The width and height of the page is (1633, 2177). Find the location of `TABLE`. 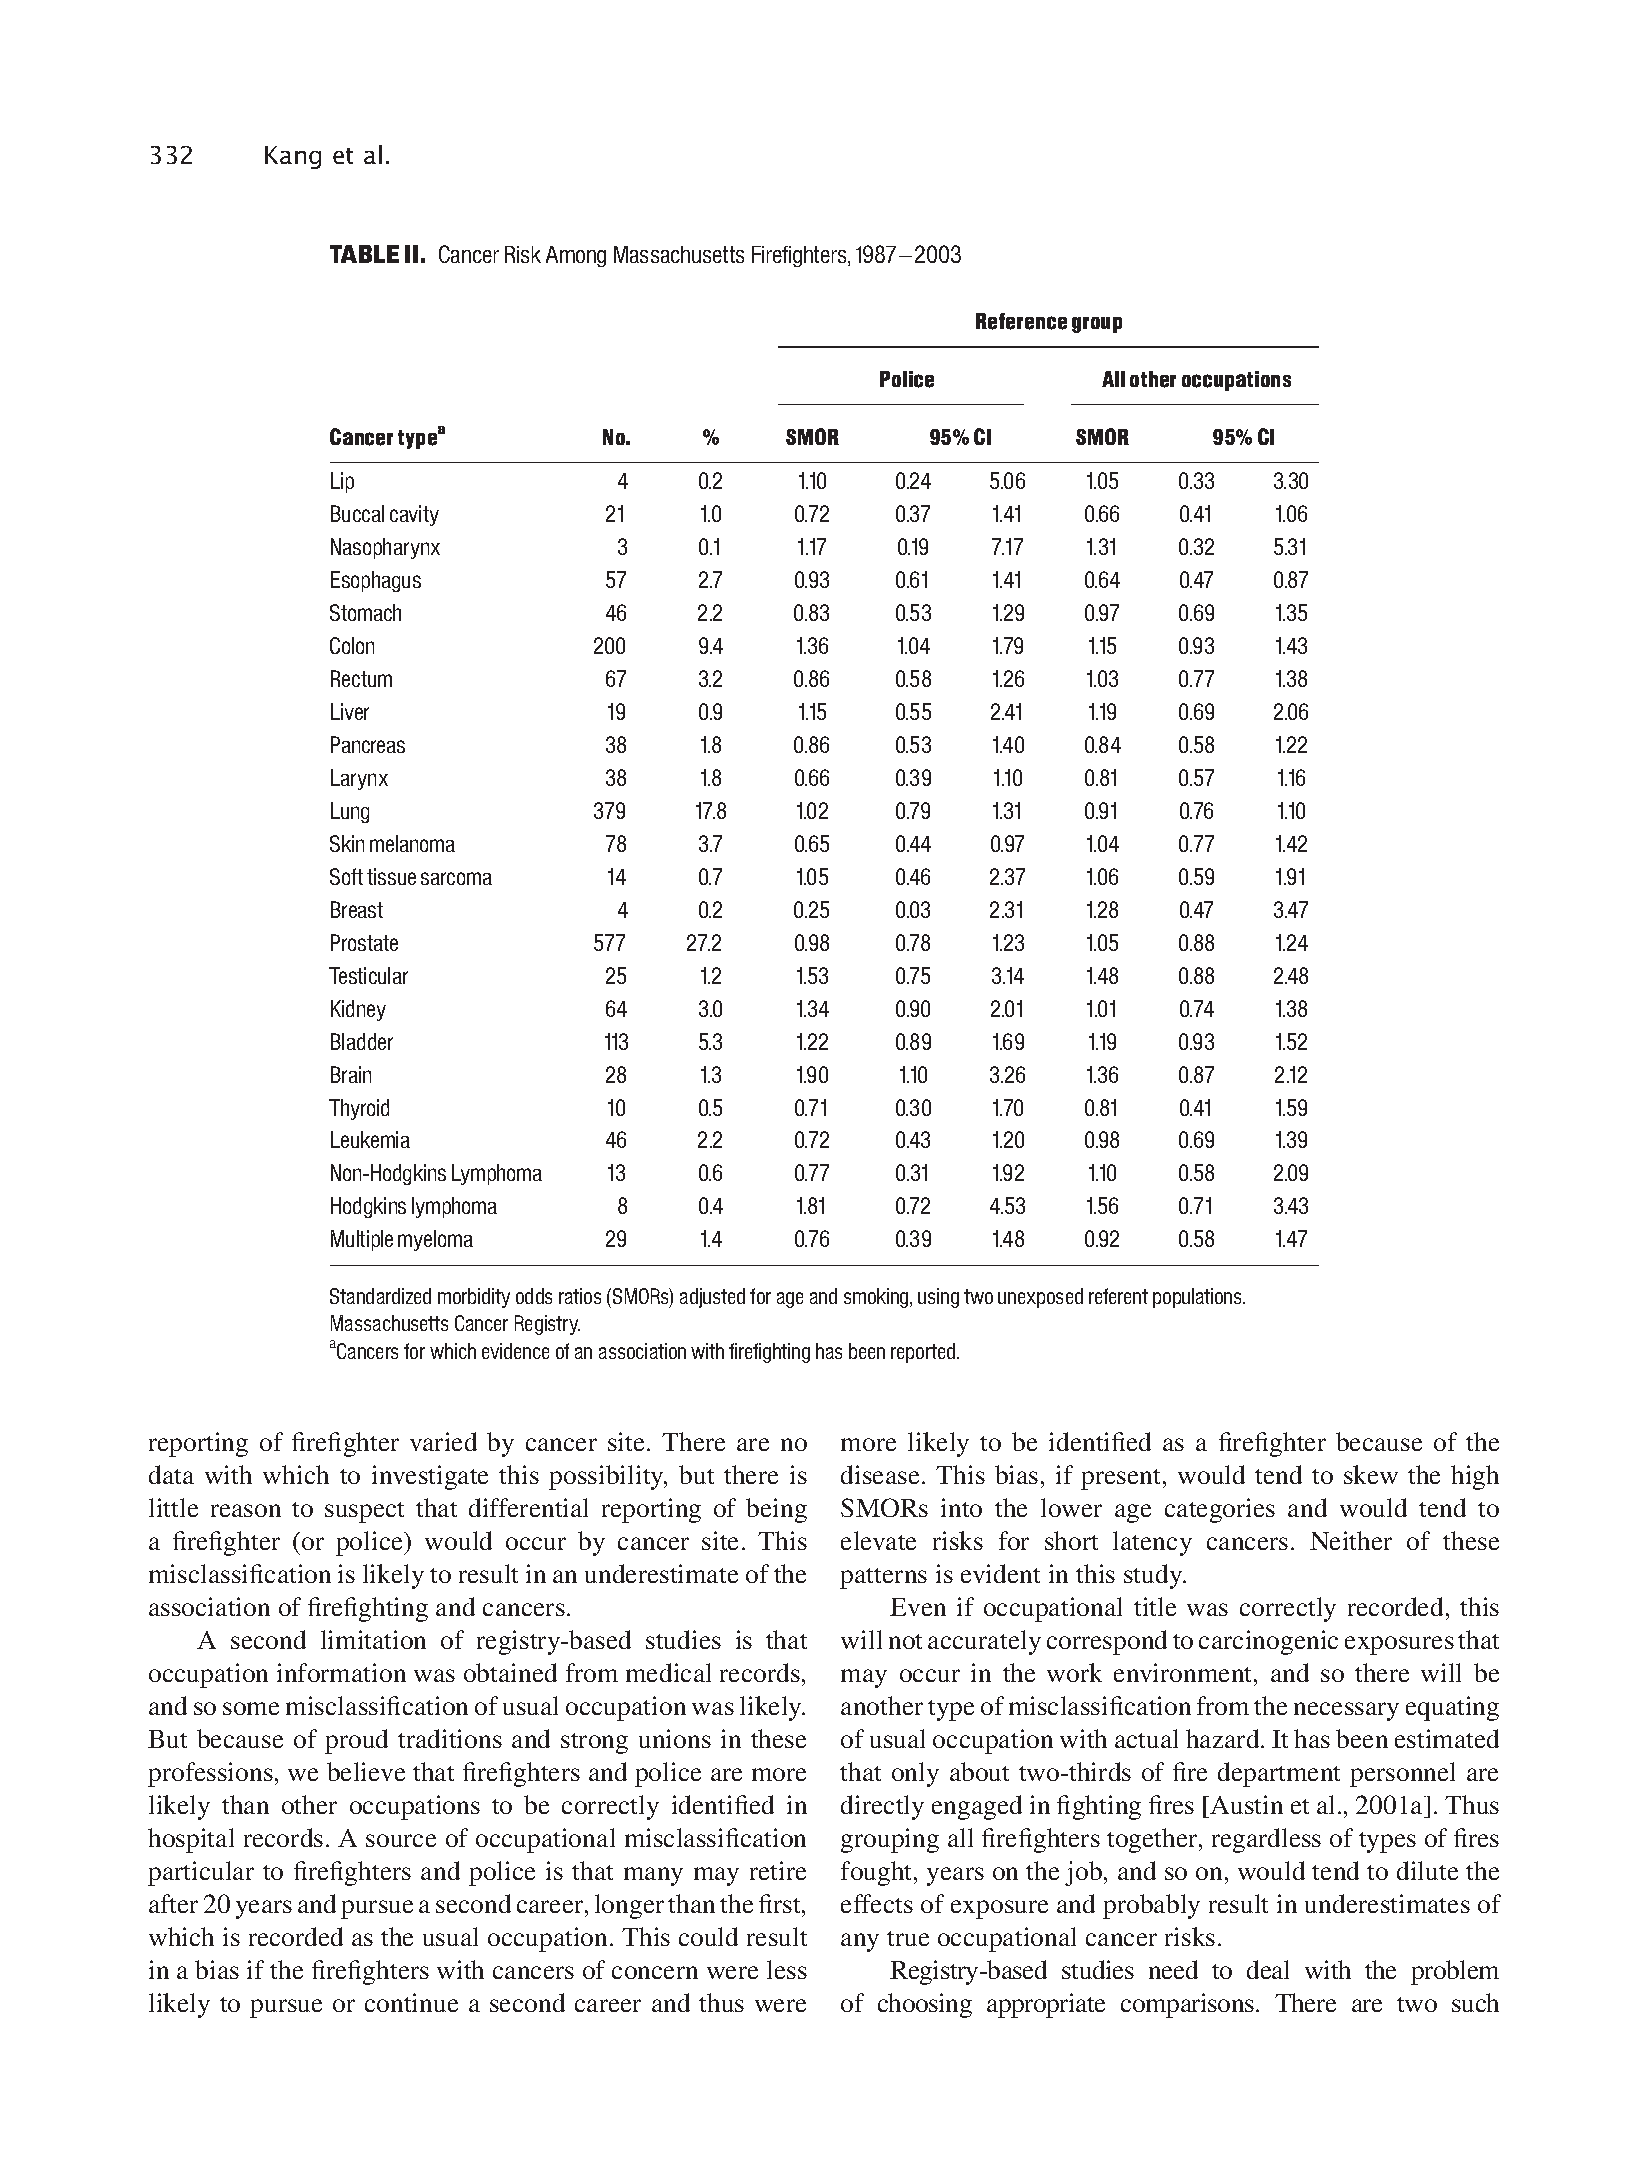

TABLE is located at coordinates (364, 254).
